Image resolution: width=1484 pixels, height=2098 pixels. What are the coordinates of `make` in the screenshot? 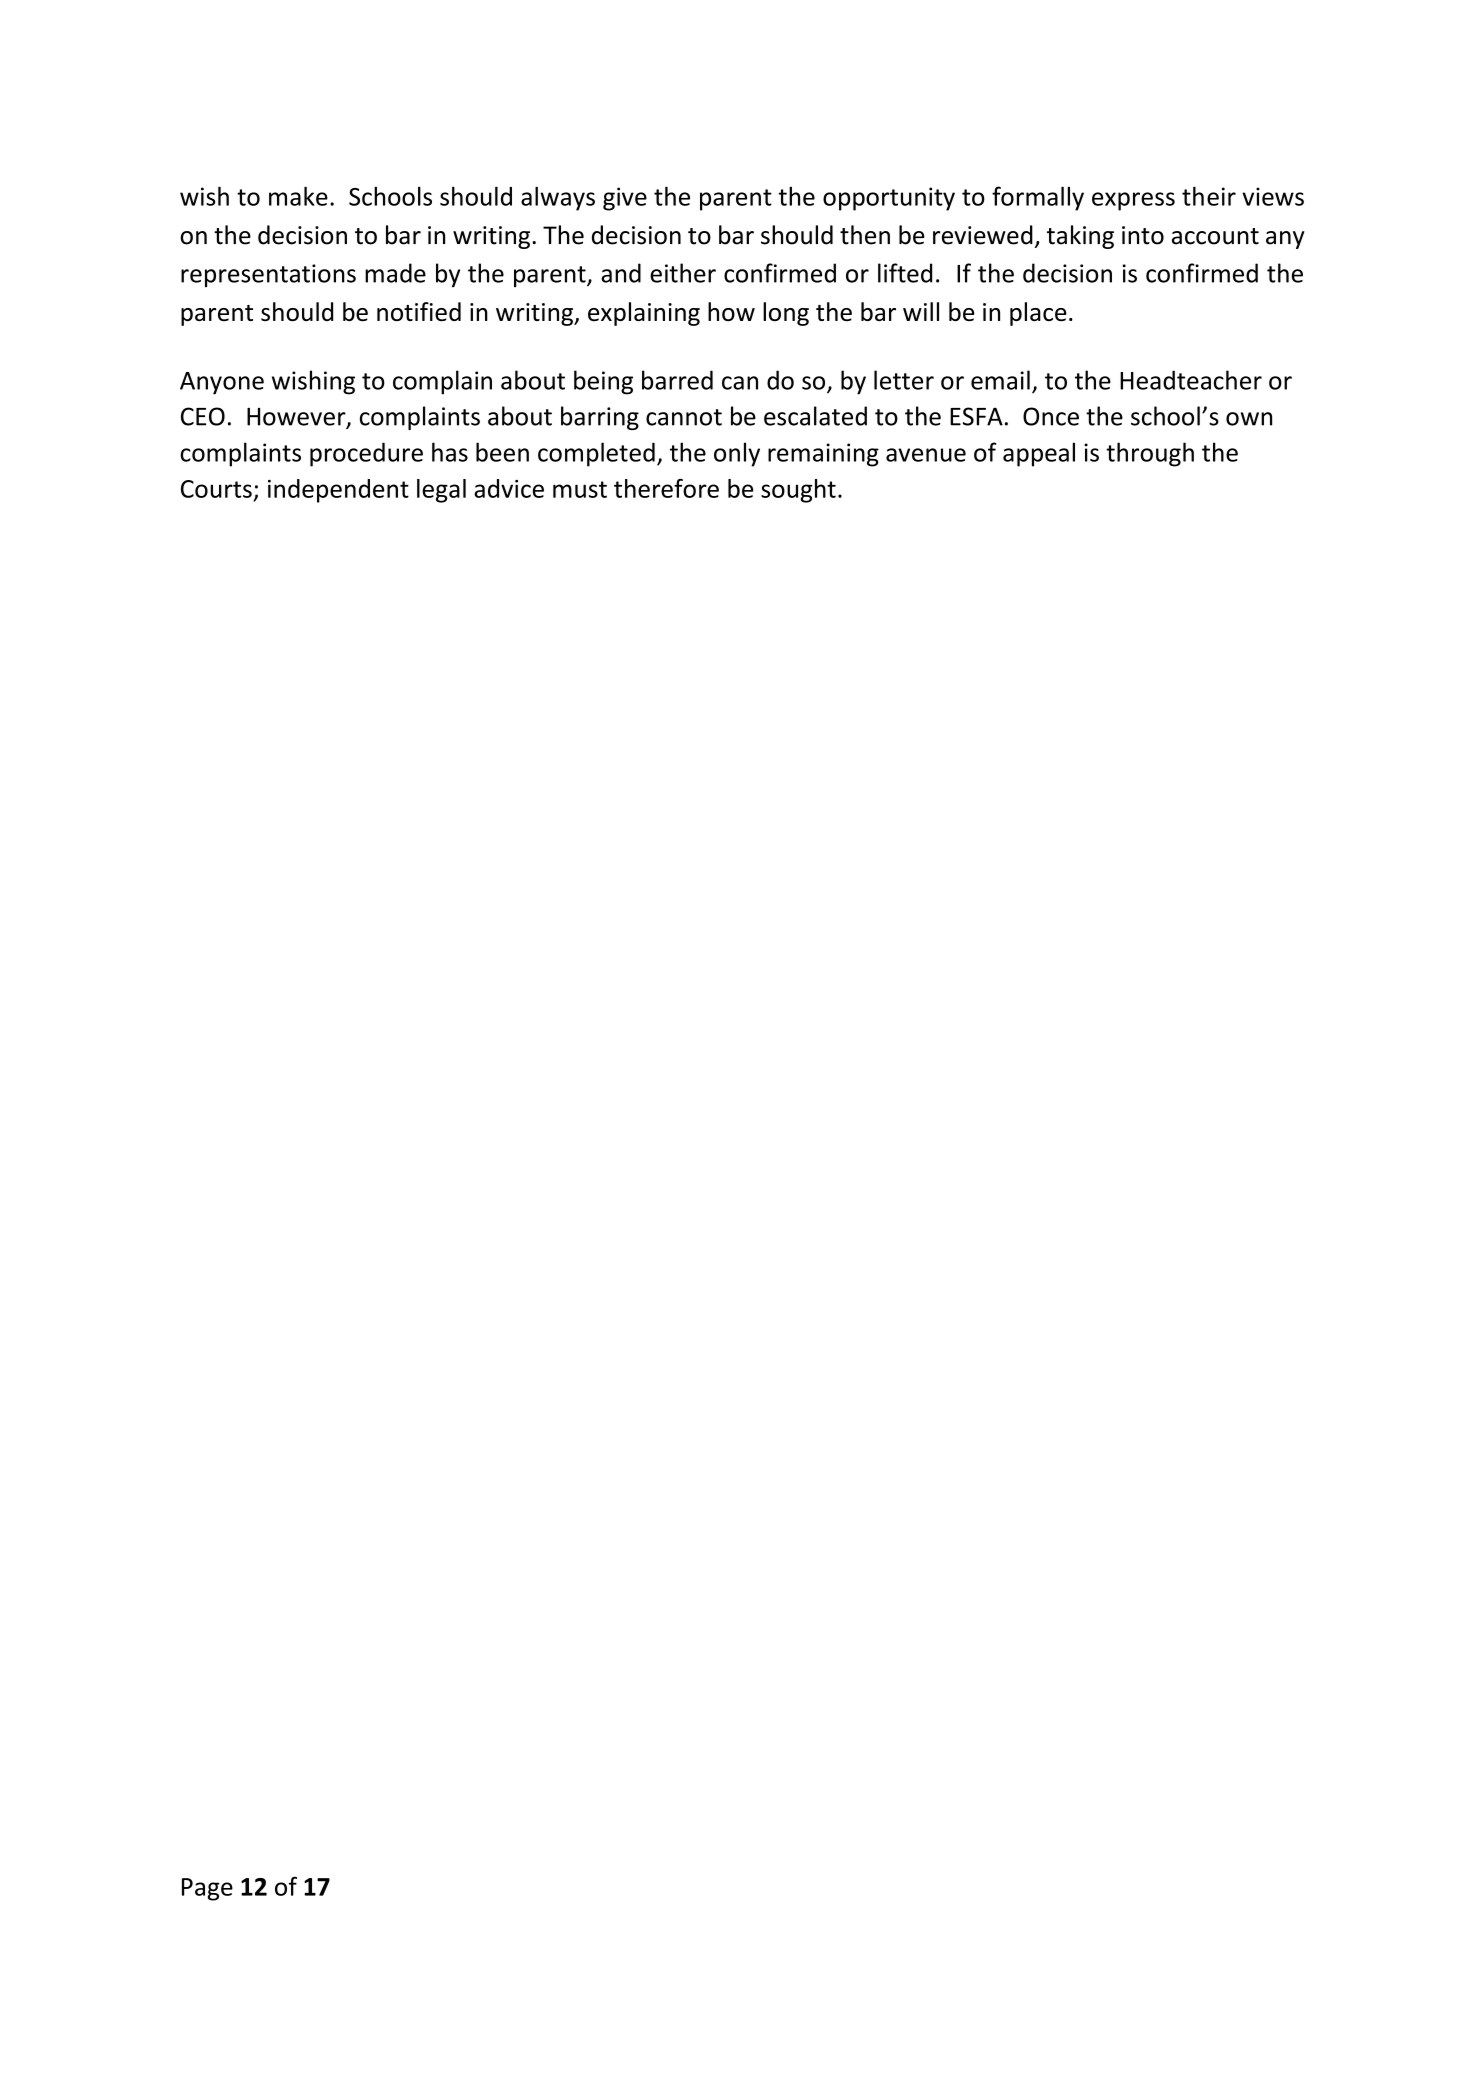 It's located at (298, 196).
